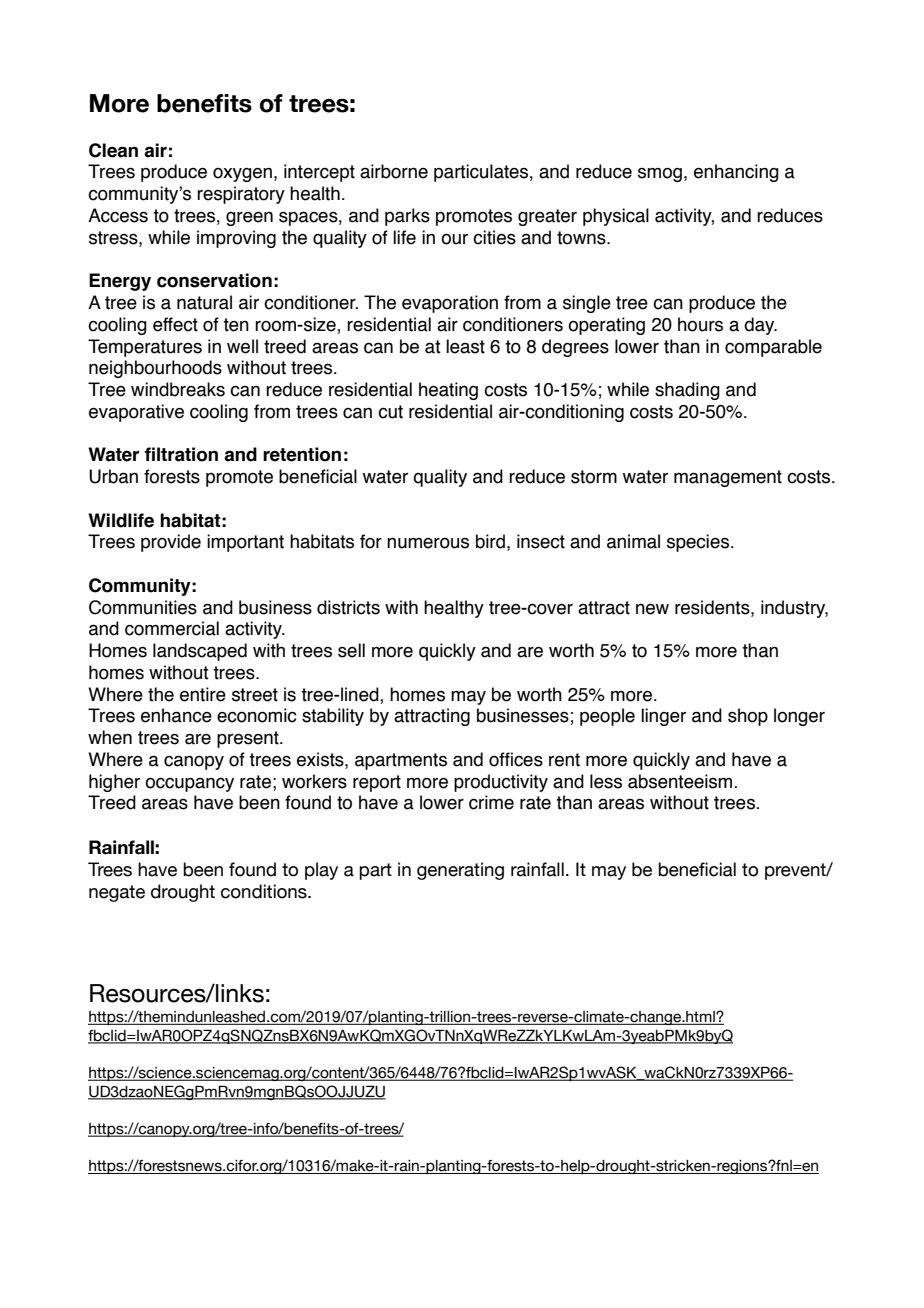  I want to click on enhancing, so click(736, 173).
